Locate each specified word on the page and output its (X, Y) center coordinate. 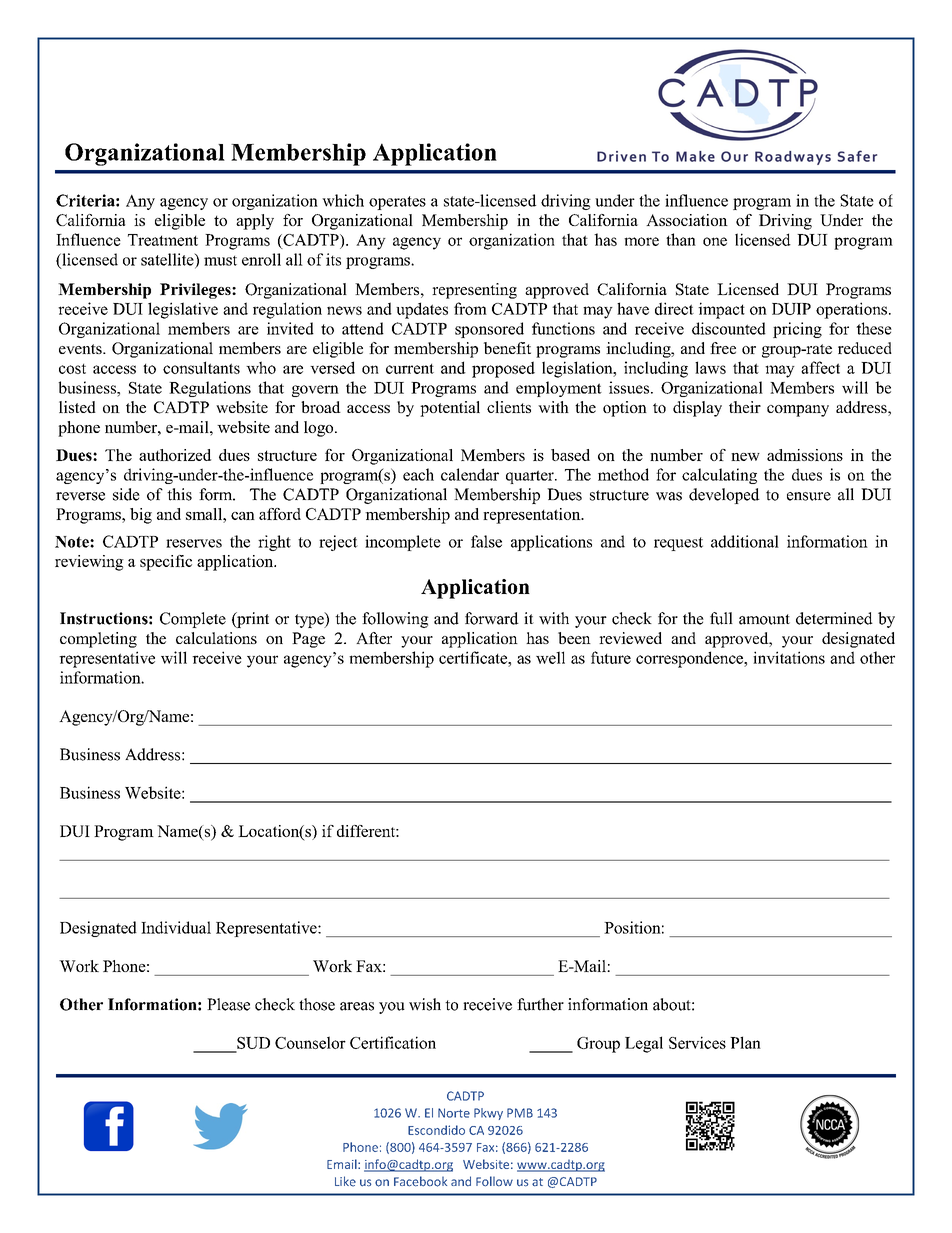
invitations (789, 657)
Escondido (436, 1130)
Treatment (163, 240)
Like (345, 1181)
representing (474, 291)
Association (687, 220)
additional (745, 541)
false (486, 541)
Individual (176, 927)
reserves (194, 543)
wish (425, 1004)
